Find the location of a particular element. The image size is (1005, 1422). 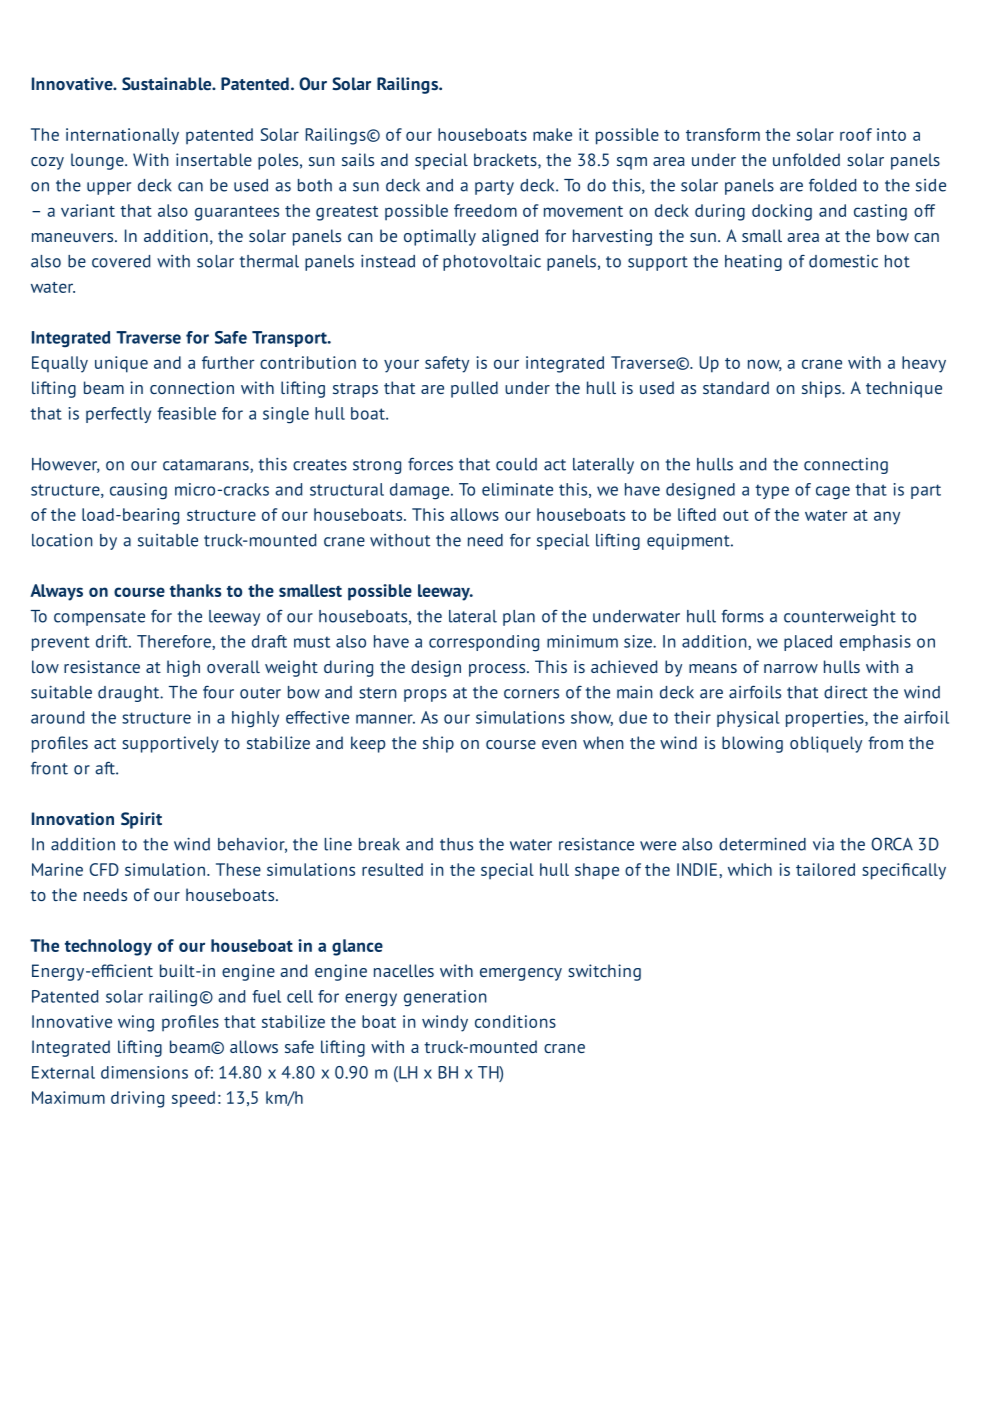

connection is located at coordinates (192, 387).
